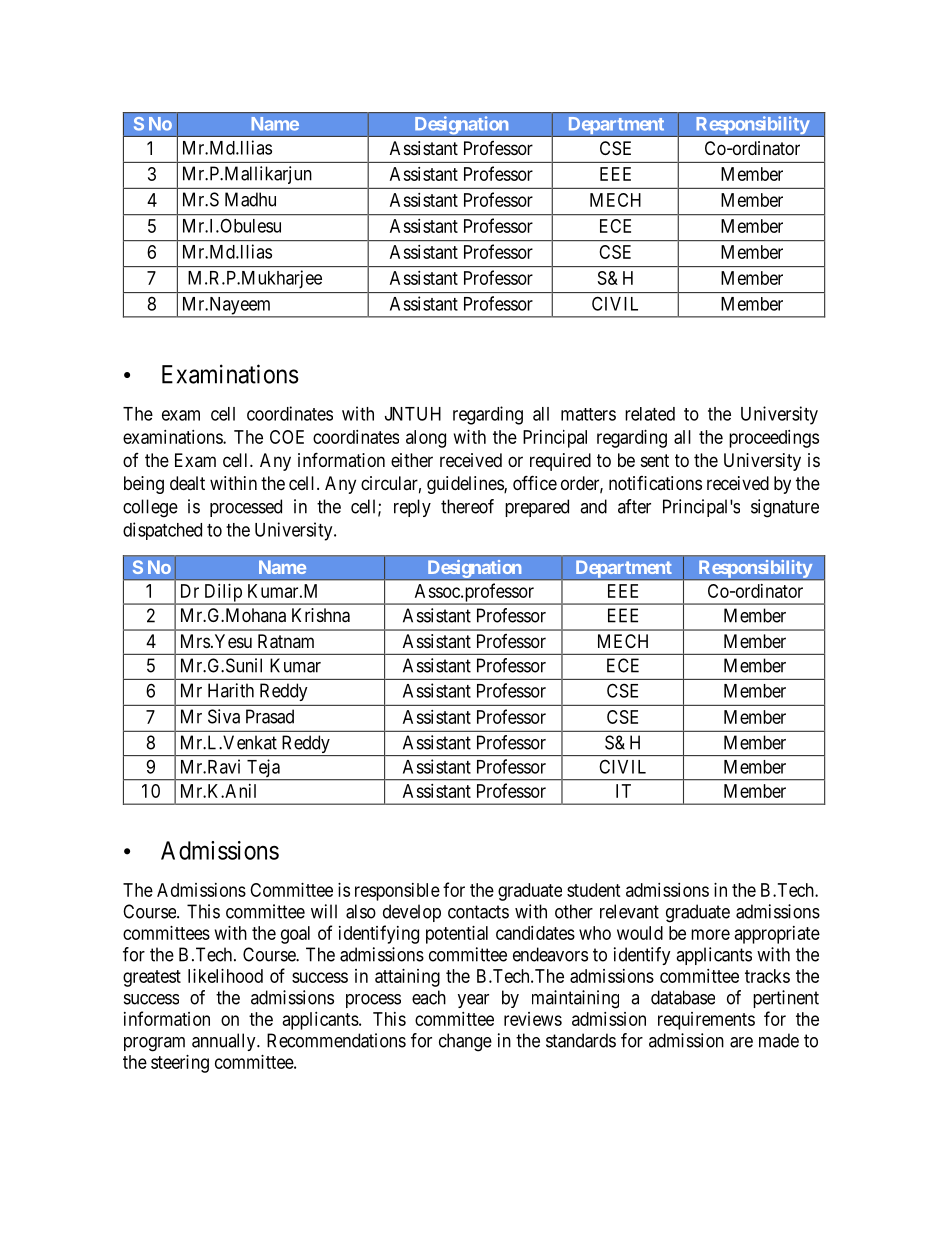 The width and height of the document is (952, 1233). What do you see at coordinates (250, 199) in the document?
I see `Madhu` at bounding box center [250, 199].
